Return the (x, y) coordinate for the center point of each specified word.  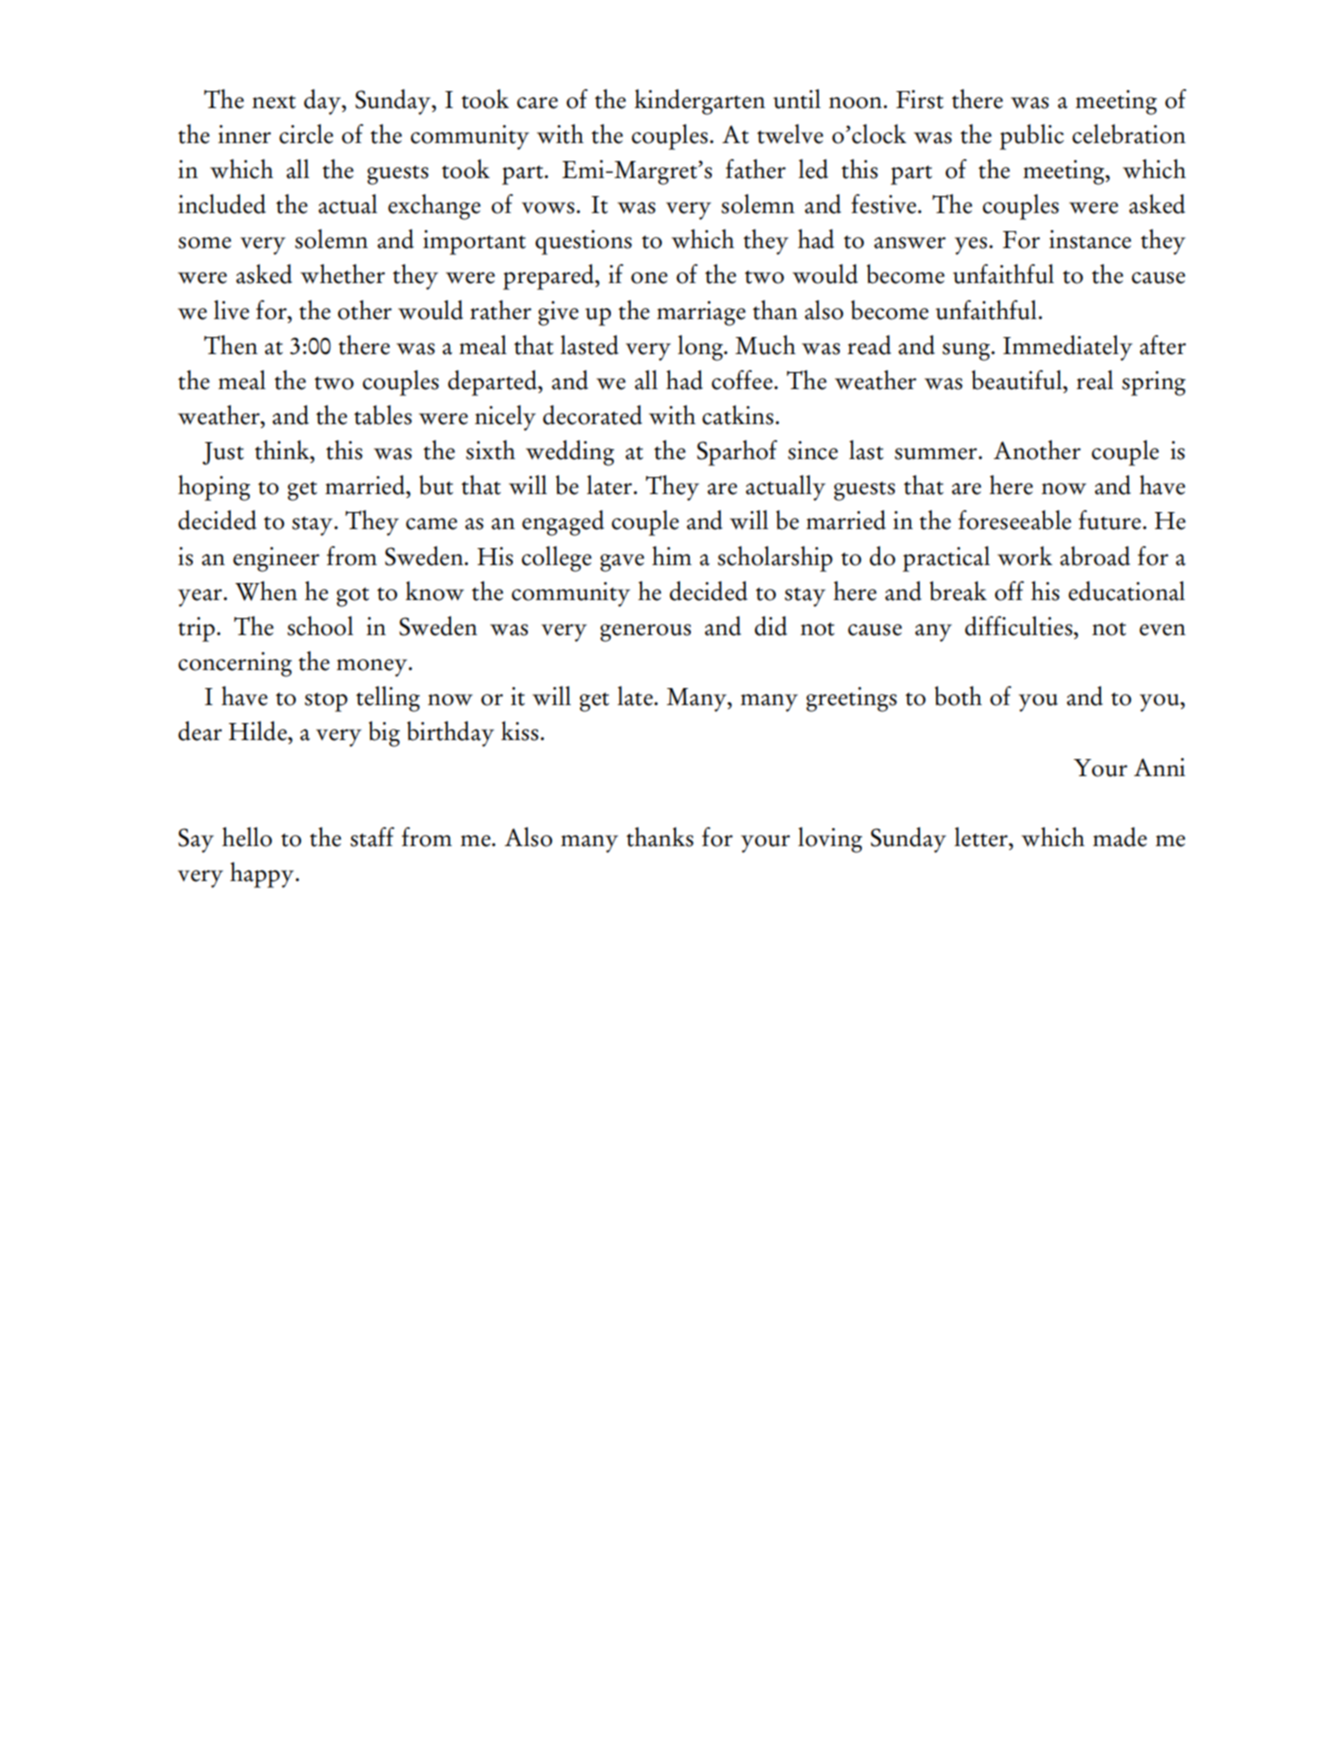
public (1032, 137)
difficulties (1020, 626)
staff (372, 837)
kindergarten (700, 102)
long (701, 348)
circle (306, 134)
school (320, 626)
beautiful (1018, 380)
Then (231, 345)
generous (645, 633)
